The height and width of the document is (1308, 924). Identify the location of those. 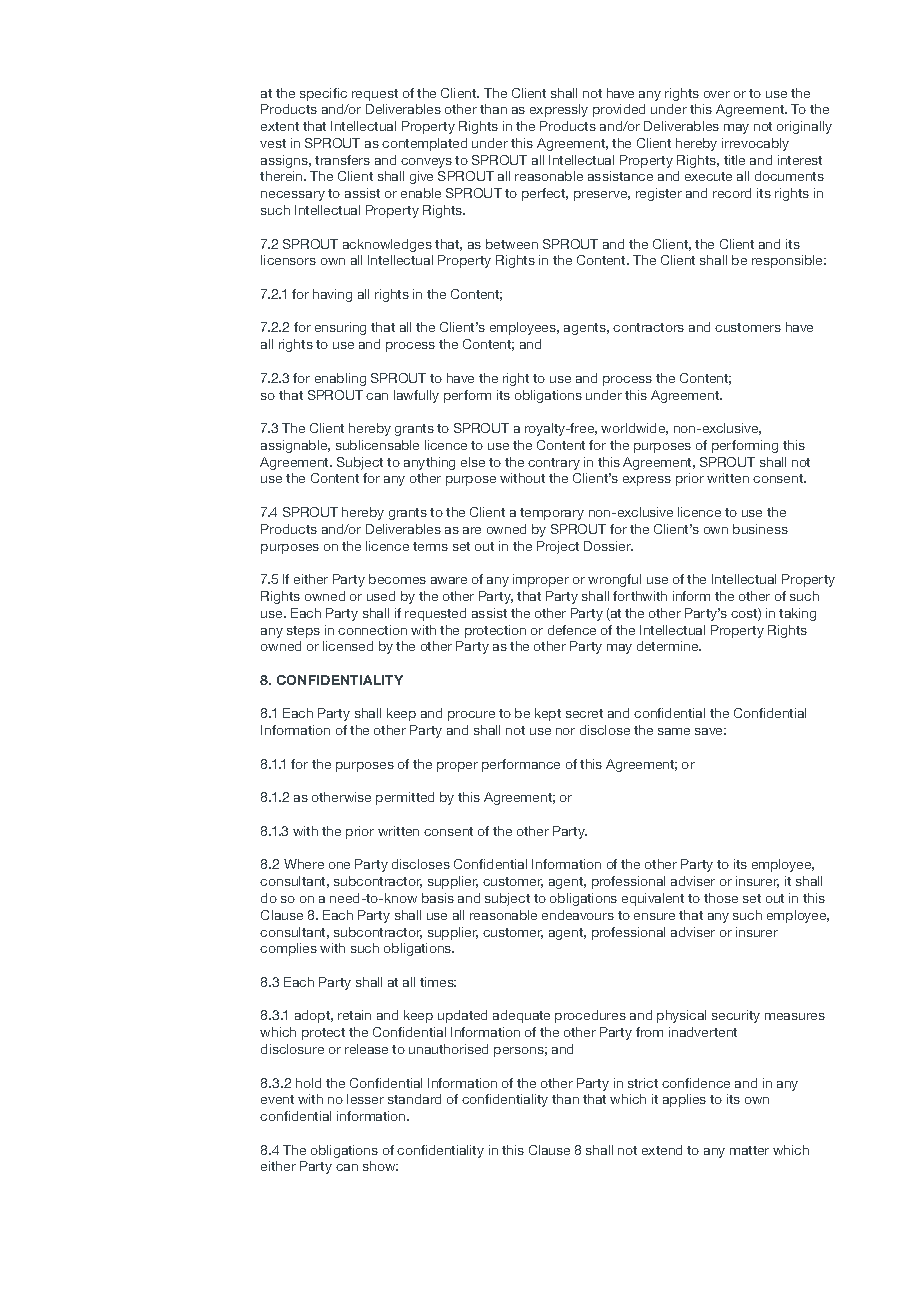
(721, 898).
